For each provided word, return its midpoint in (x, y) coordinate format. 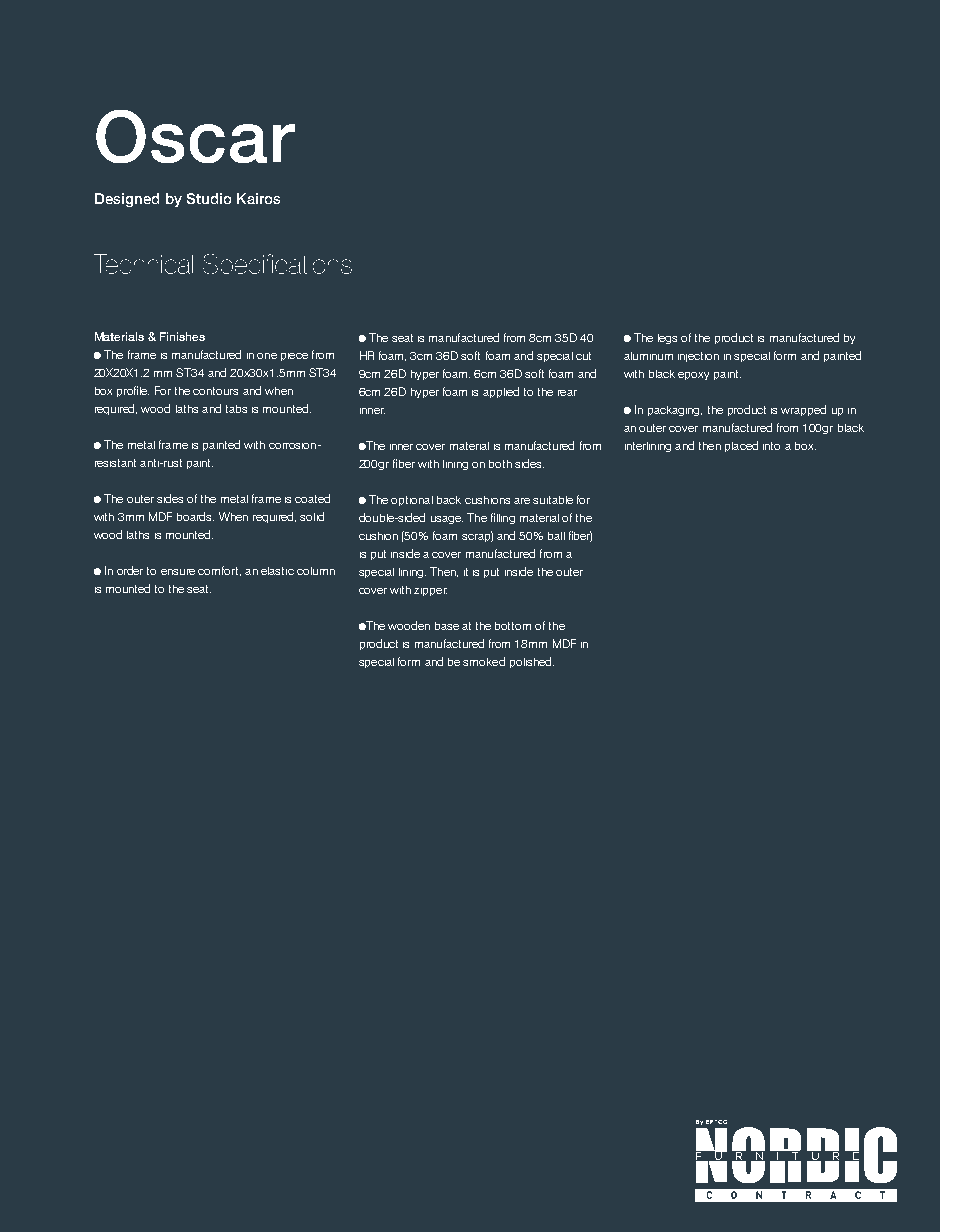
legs (667, 339)
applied (501, 392)
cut (583, 356)
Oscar (195, 136)
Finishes (182, 336)
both (500, 464)
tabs (236, 409)
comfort (219, 571)
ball (556, 536)
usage (447, 520)
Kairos (258, 198)
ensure (178, 572)
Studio (209, 198)
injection (698, 357)
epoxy (693, 376)
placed (741, 446)
